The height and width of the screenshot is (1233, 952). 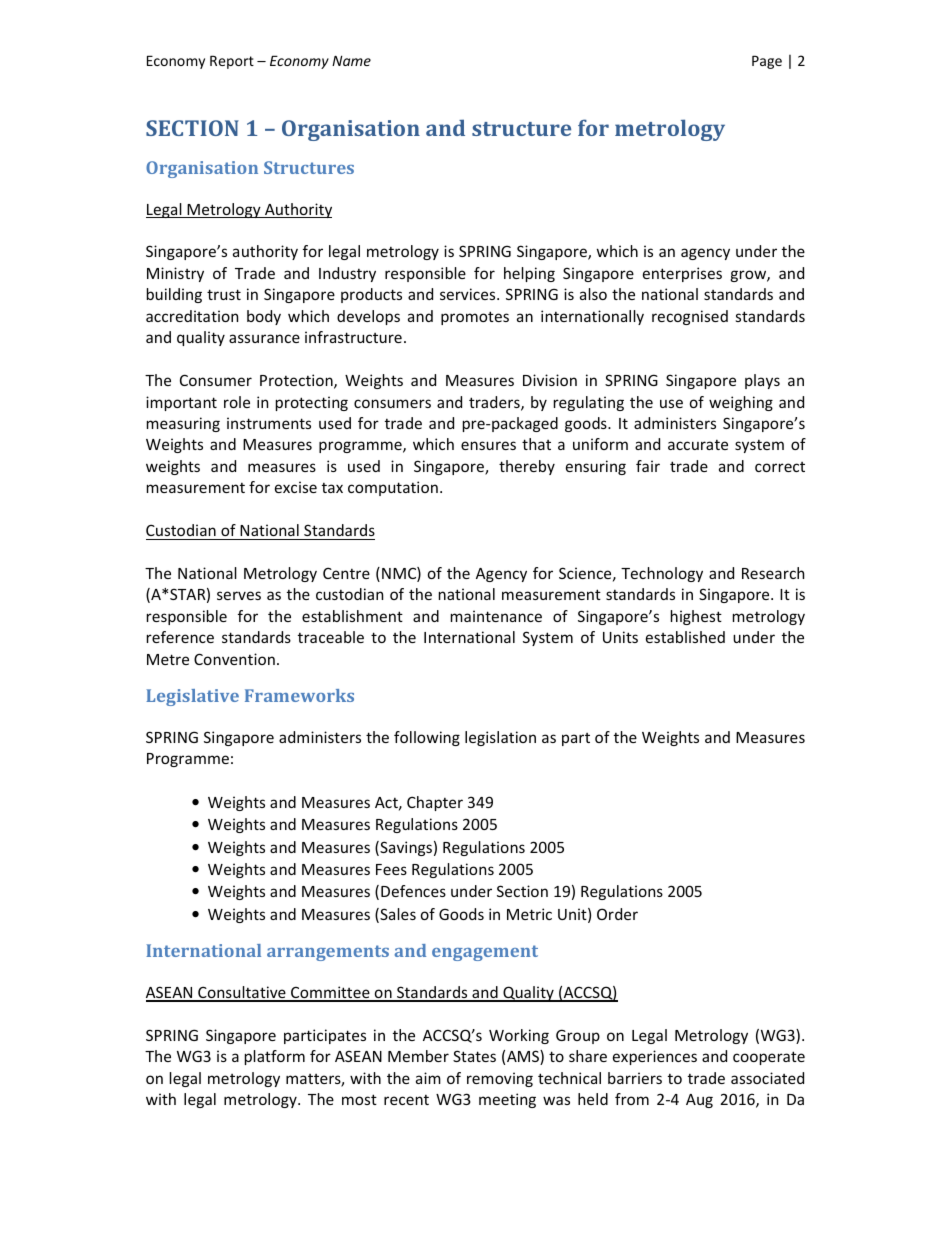 What do you see at coordinates (699, 1101) in the screenshot?
I see `Aug` at bounding box center [699, 1101].
